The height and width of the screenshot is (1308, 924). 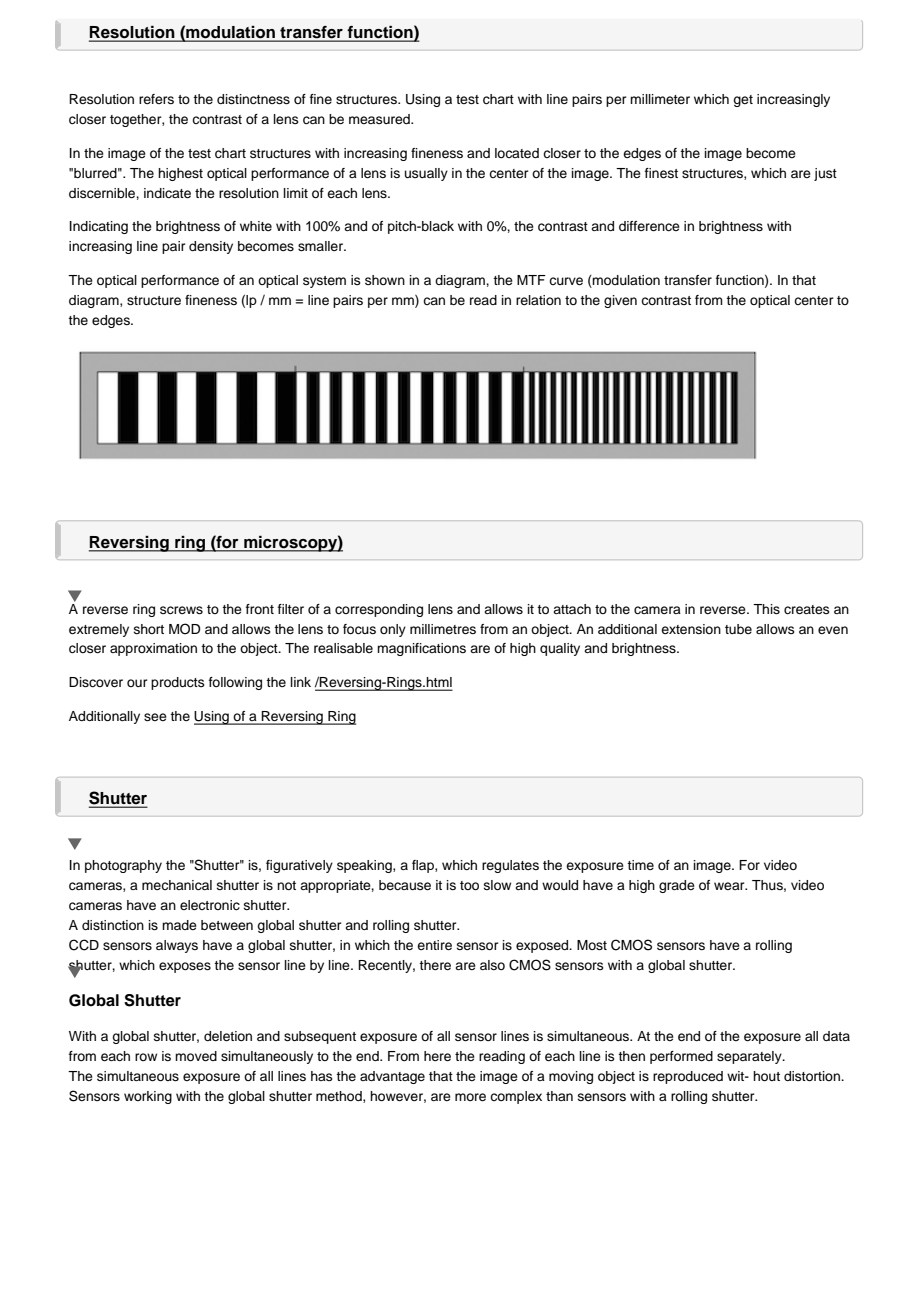 I want to click on magnifications, so click(x=421, y=649).
